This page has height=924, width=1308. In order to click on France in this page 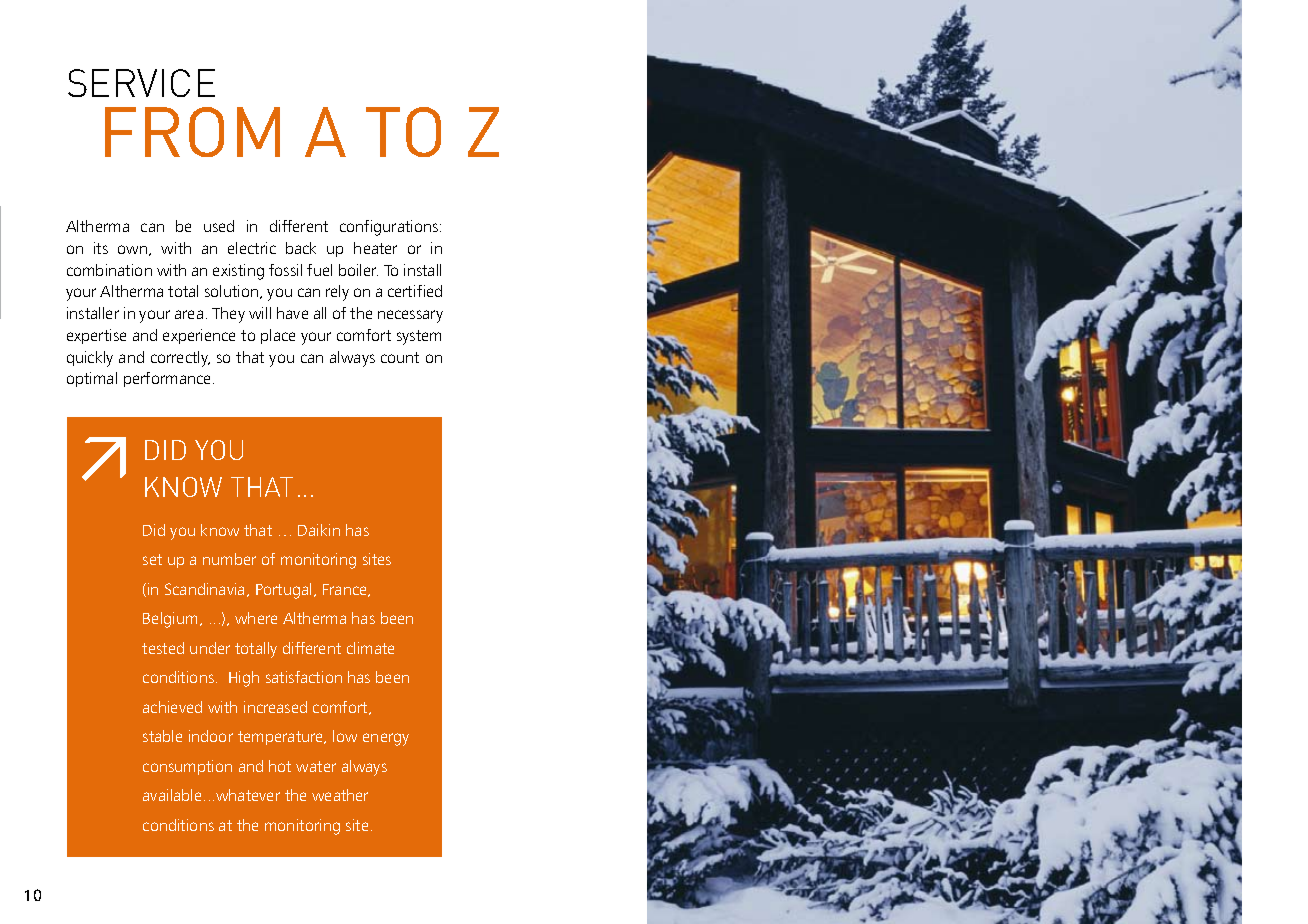, I will do `click(346, 590)`.
